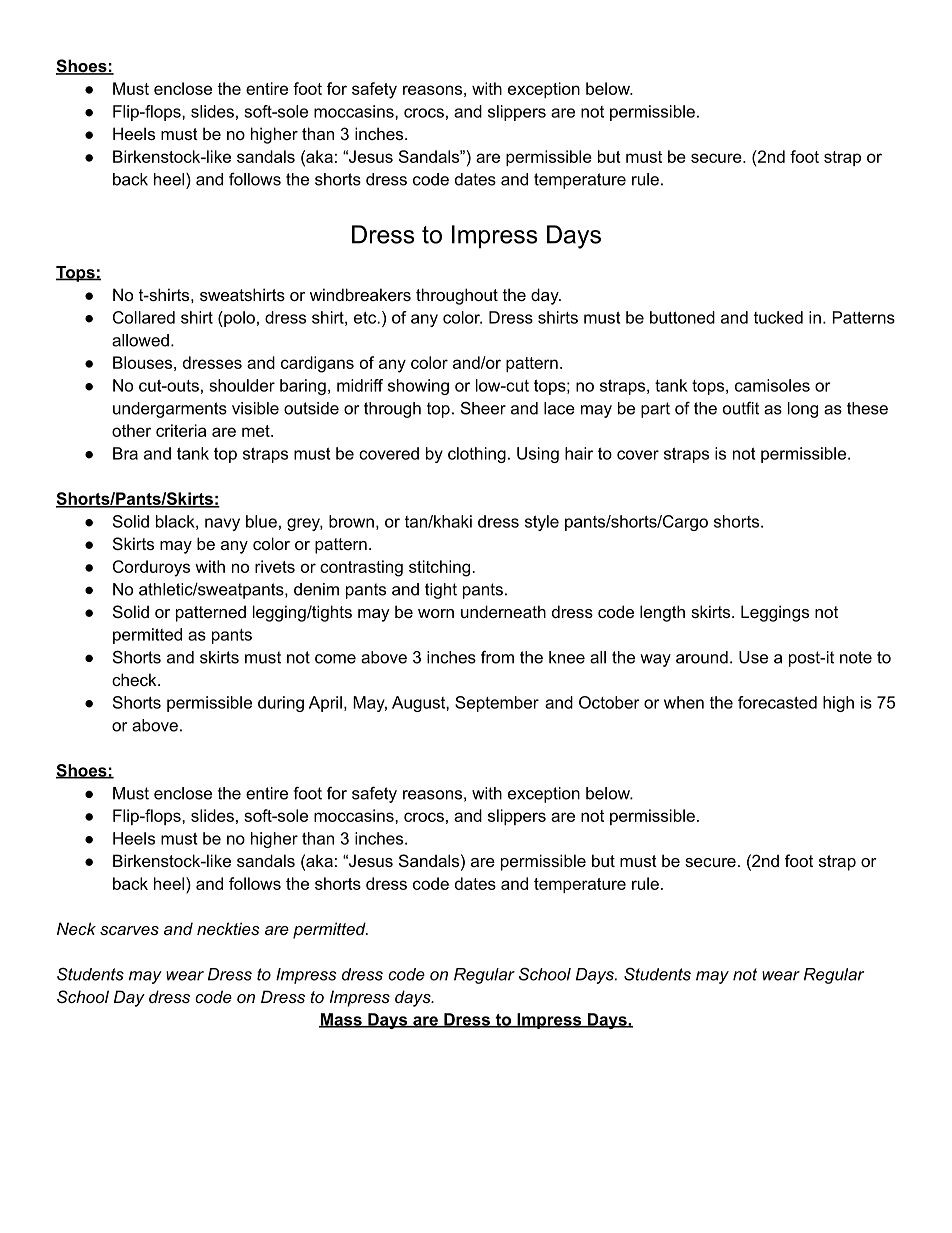 The width and height of the image is (952, 1233). I want to click on navy, so click(222, 524).
